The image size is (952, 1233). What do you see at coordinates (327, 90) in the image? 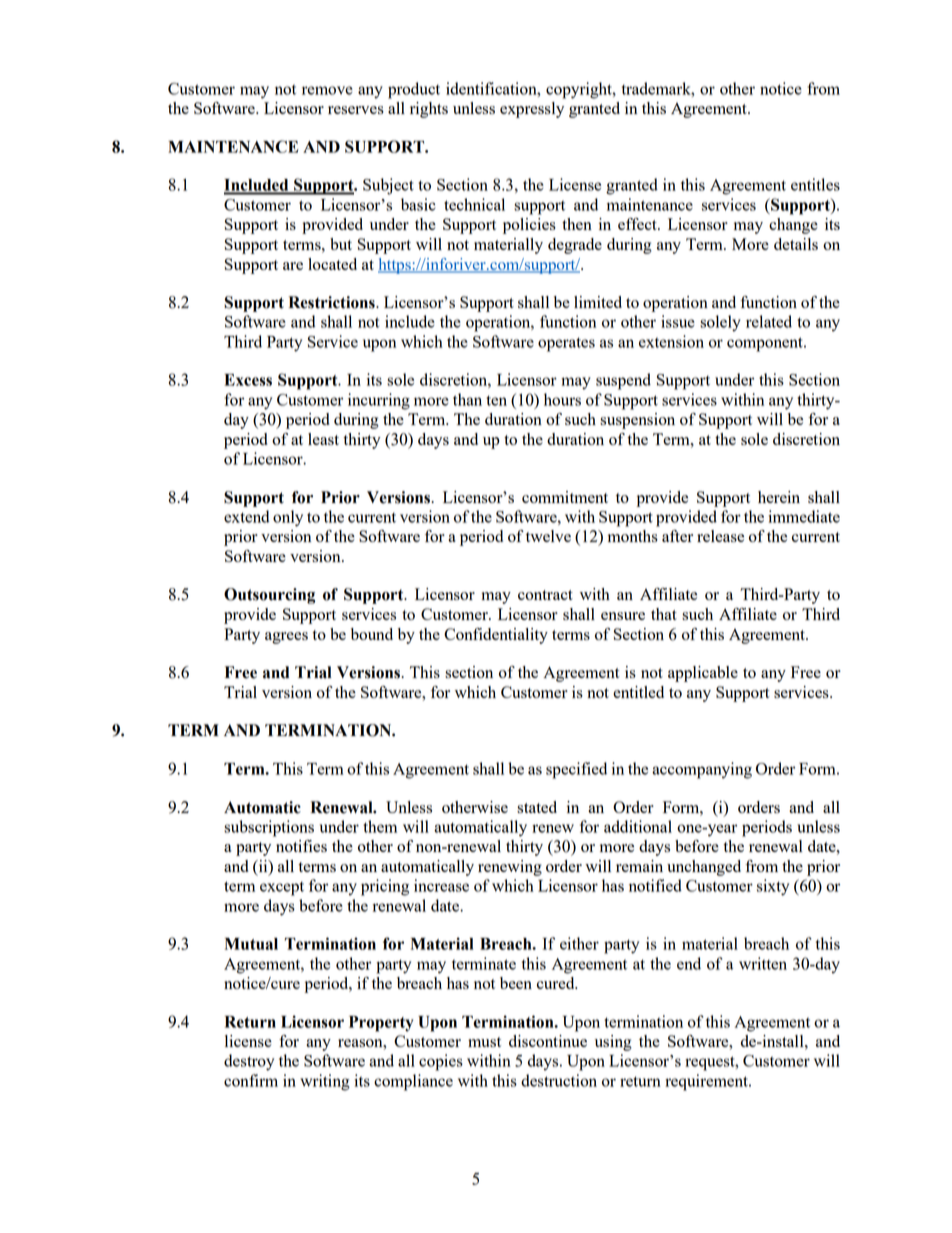
I see `remove` at bounding box center [327, 90].
